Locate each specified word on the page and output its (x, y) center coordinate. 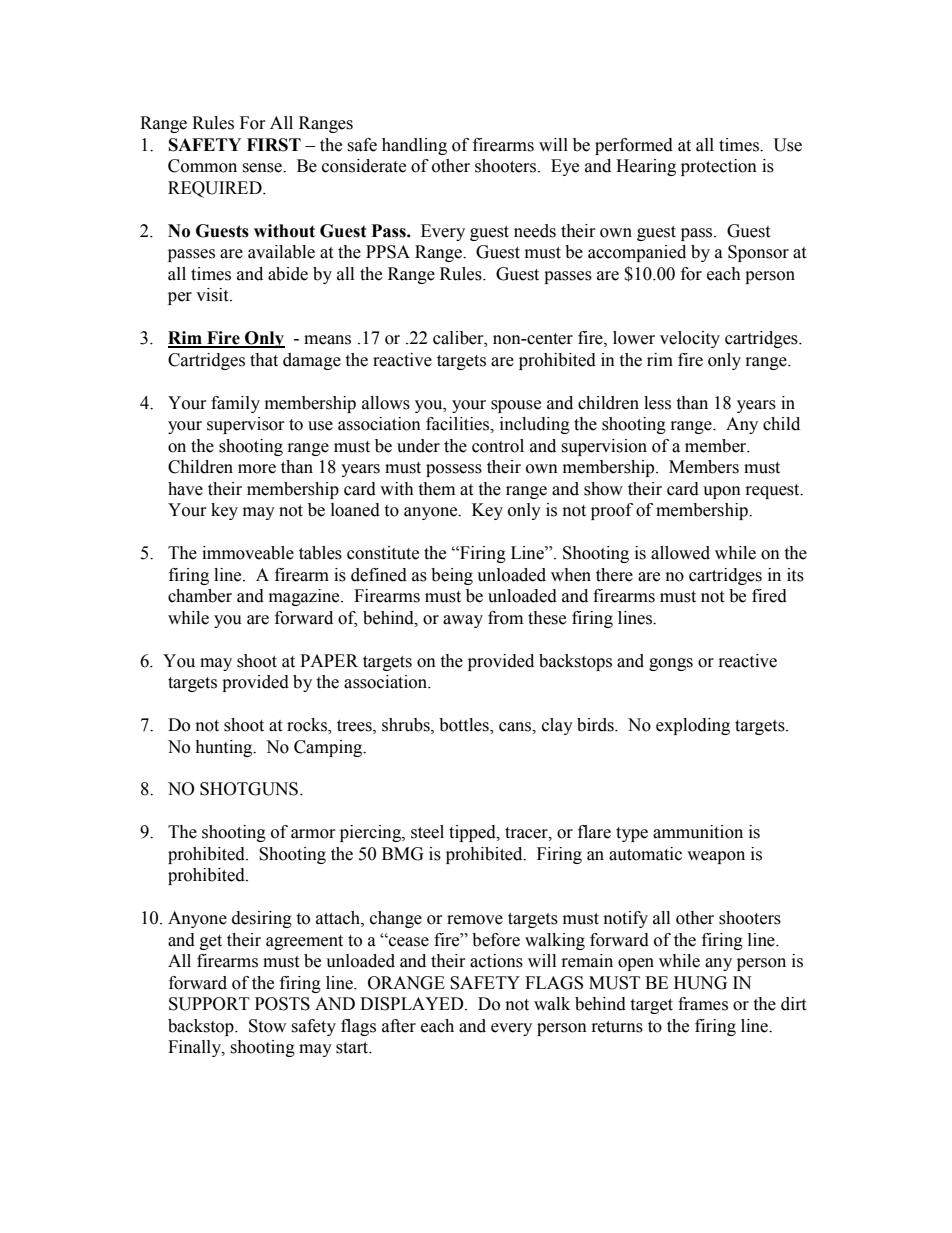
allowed (680, 553)
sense (263, 168)
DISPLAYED (413, 1004)
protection (719, 167)
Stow (267, 1026)
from (505, 618)
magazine (305, 597)
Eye (565, 167)
